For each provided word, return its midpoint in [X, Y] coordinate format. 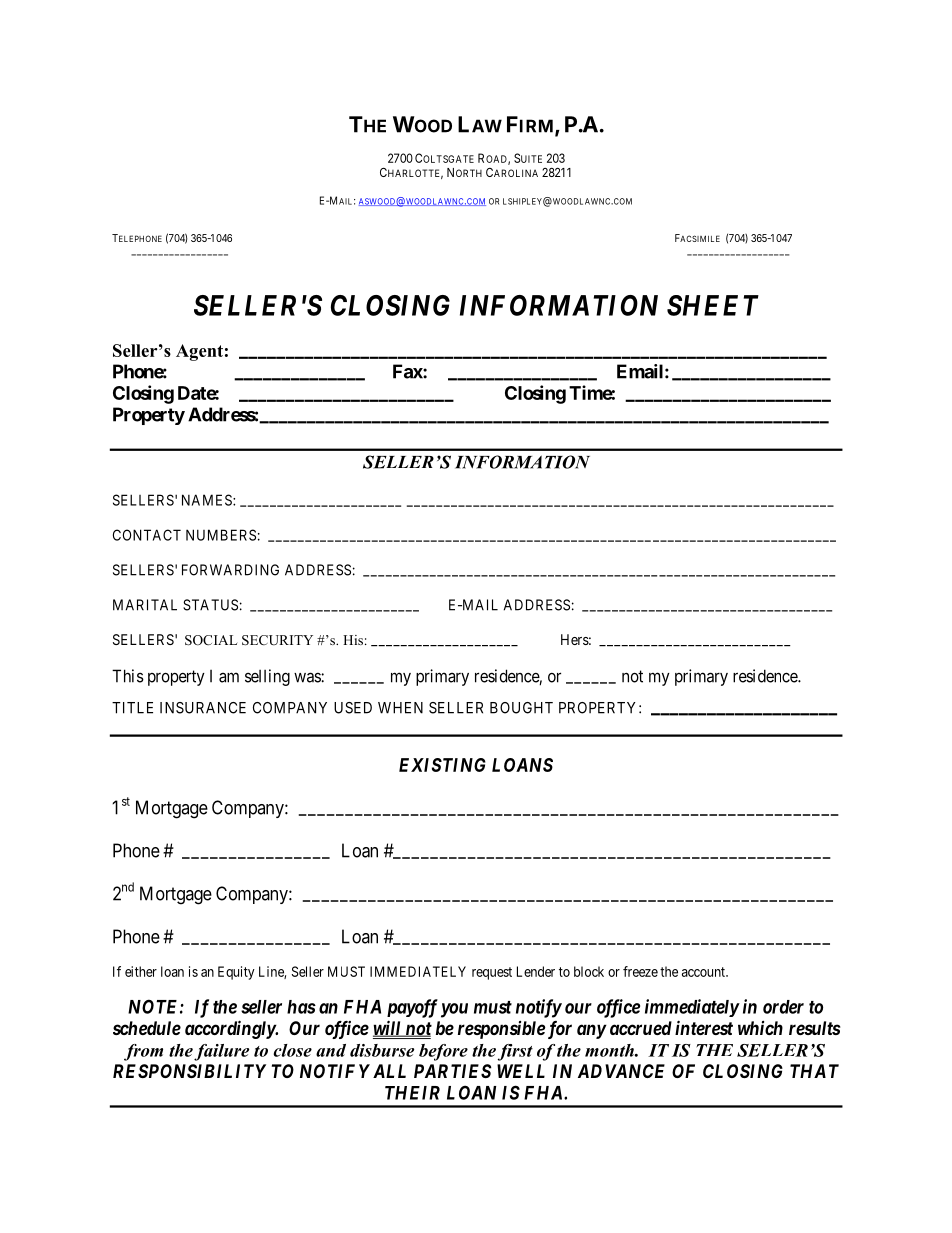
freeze [640, 971]
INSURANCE [203, 708]
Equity [236, 973]
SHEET [713, 305]
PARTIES [452, 1071]
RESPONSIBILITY [189, 1071]
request [492, 973]
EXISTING [442, 765]
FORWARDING [230, 570]
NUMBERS [221, 535]
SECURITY [277, 640]
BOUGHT [521, 708]
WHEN [400, 708]
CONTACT [147, 535]
